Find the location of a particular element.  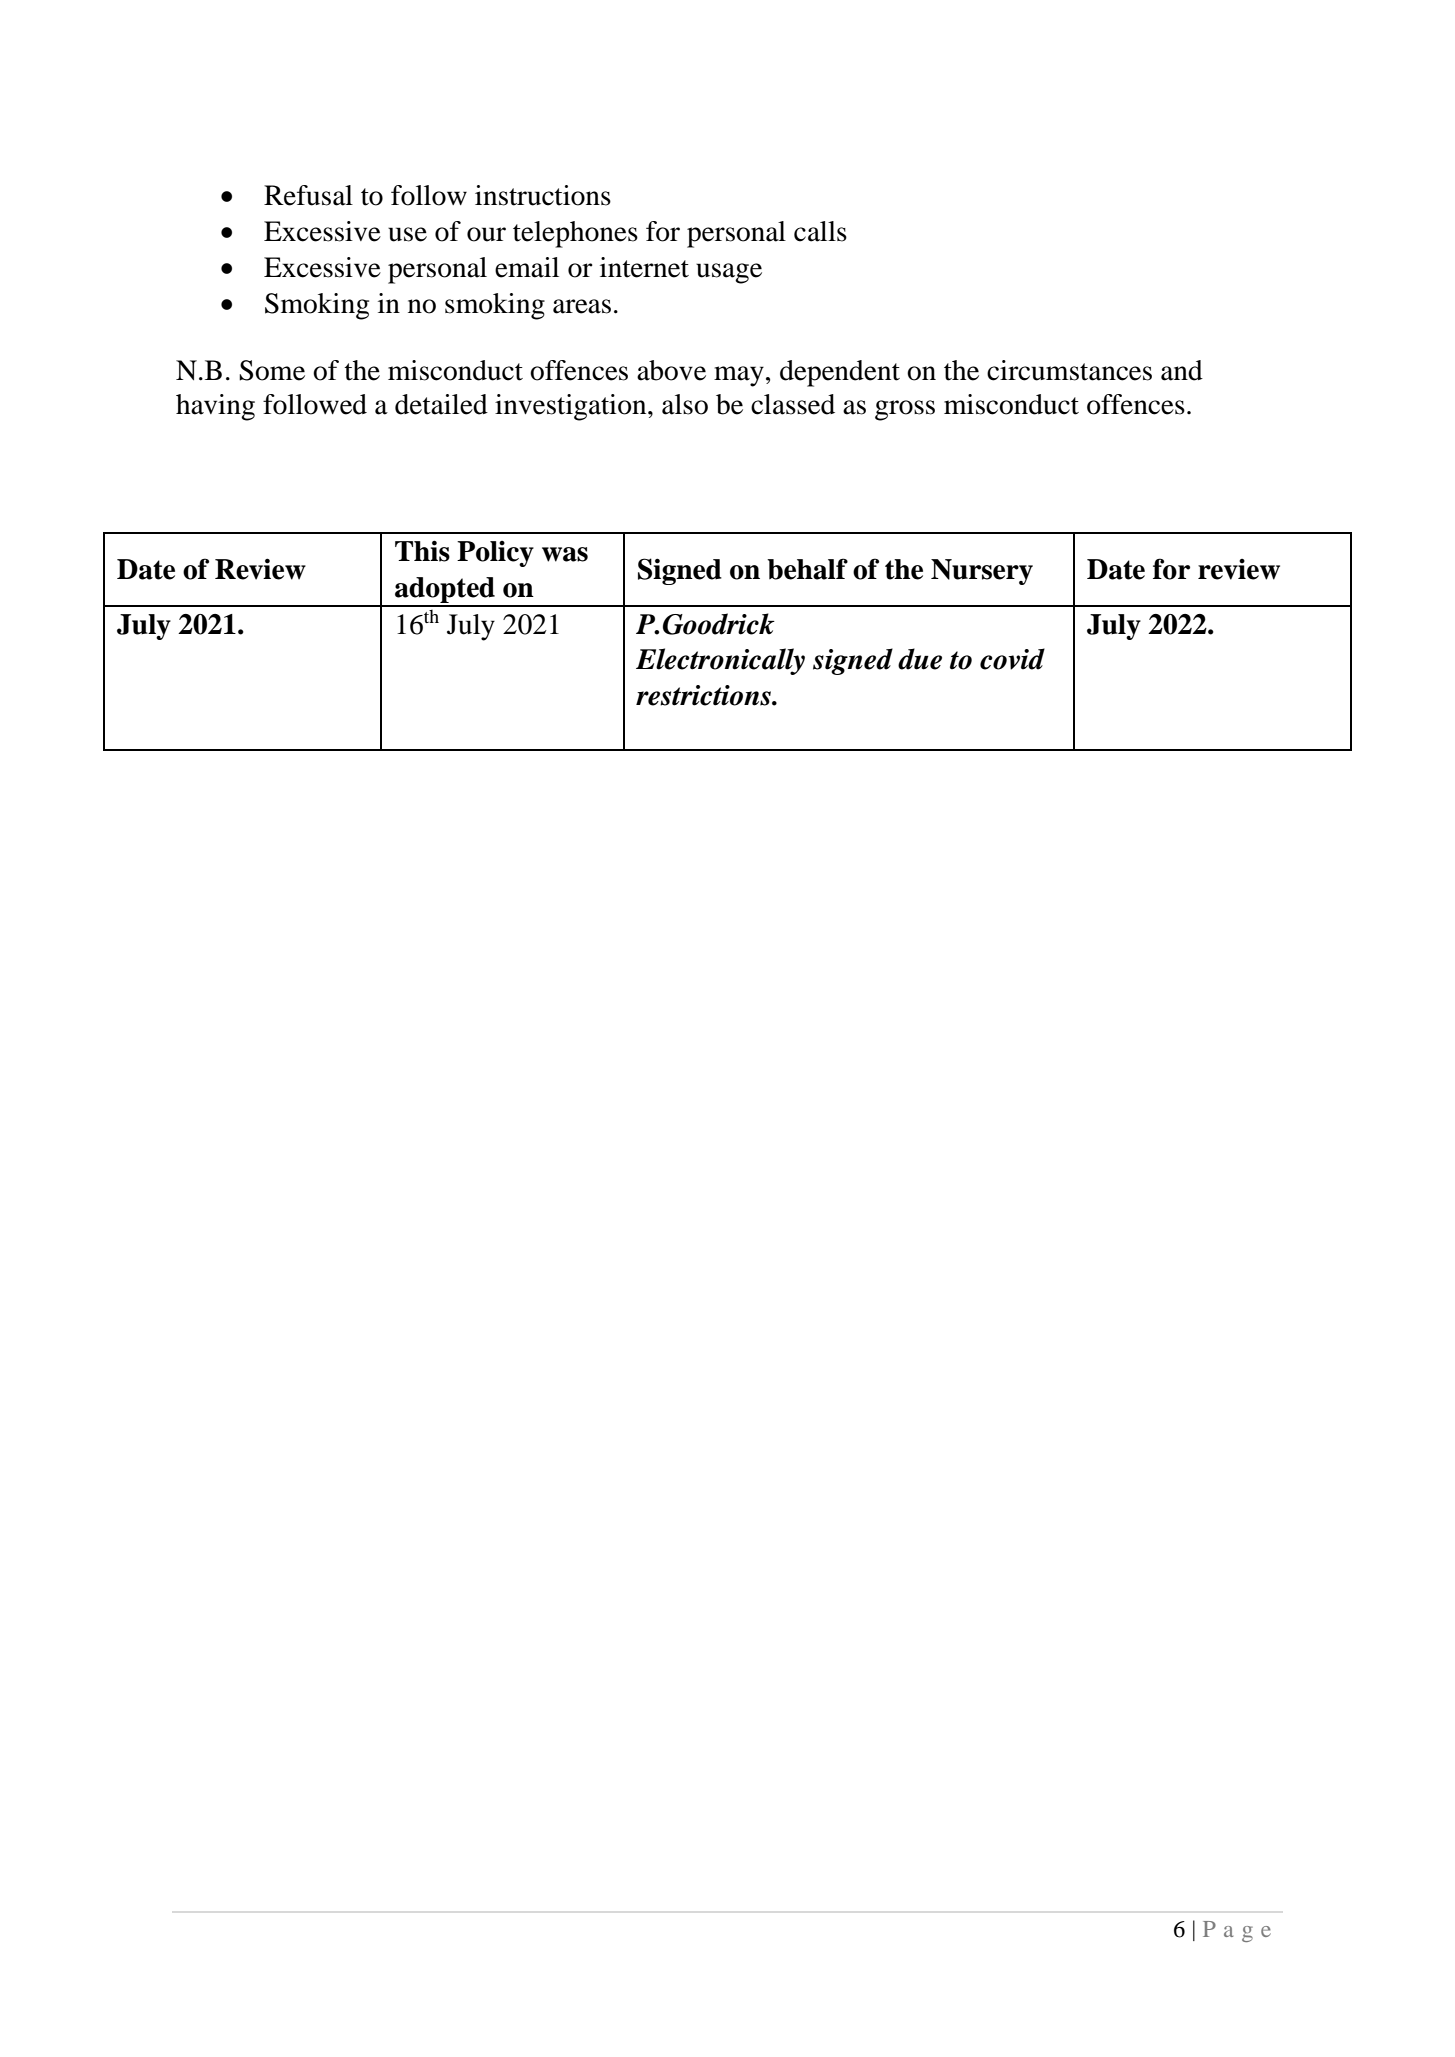

Electronically is located at coordinates (720, 661).
